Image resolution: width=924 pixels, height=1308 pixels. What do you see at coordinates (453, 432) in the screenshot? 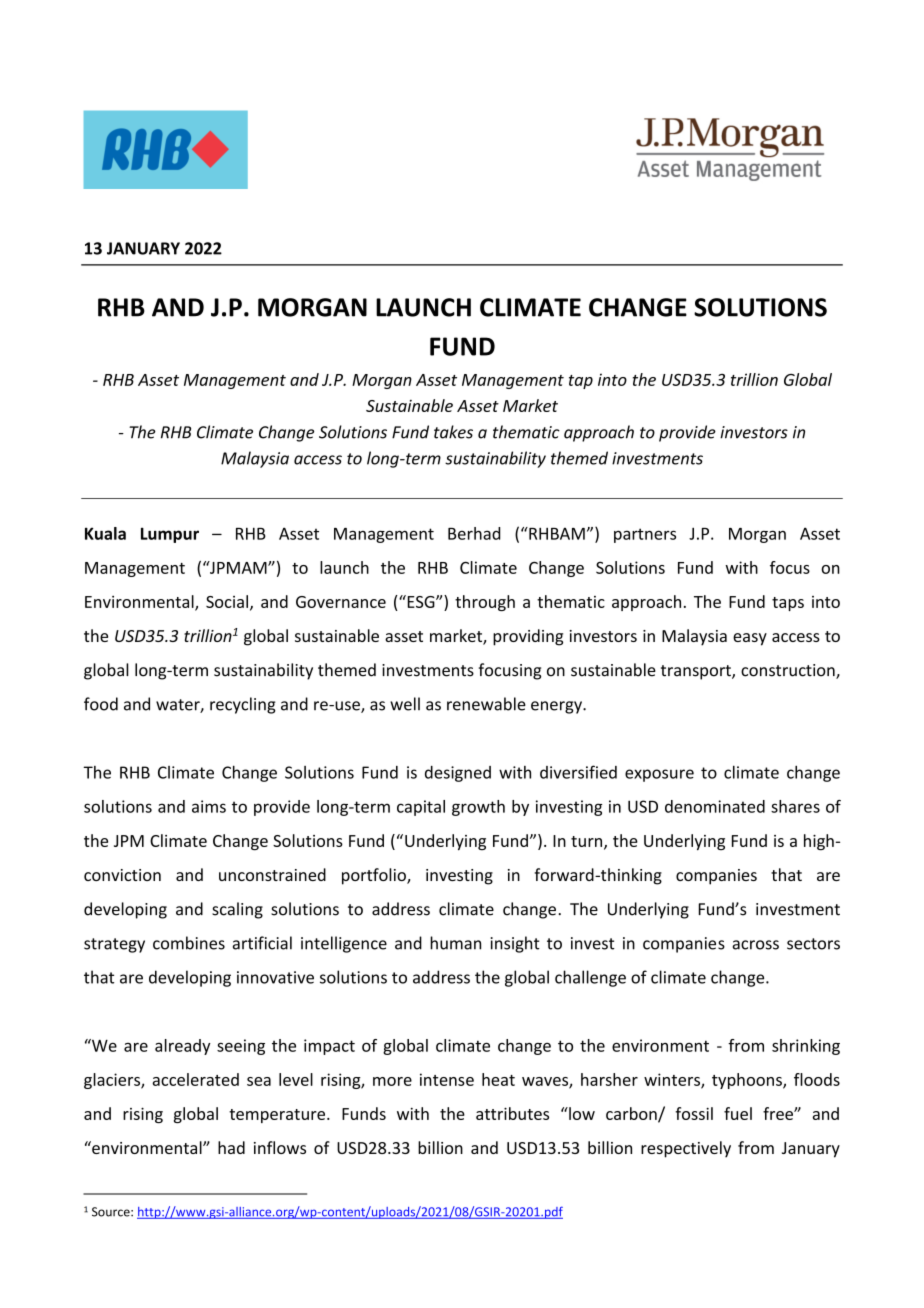
I see `takes` at bounding box center [453, 432].
